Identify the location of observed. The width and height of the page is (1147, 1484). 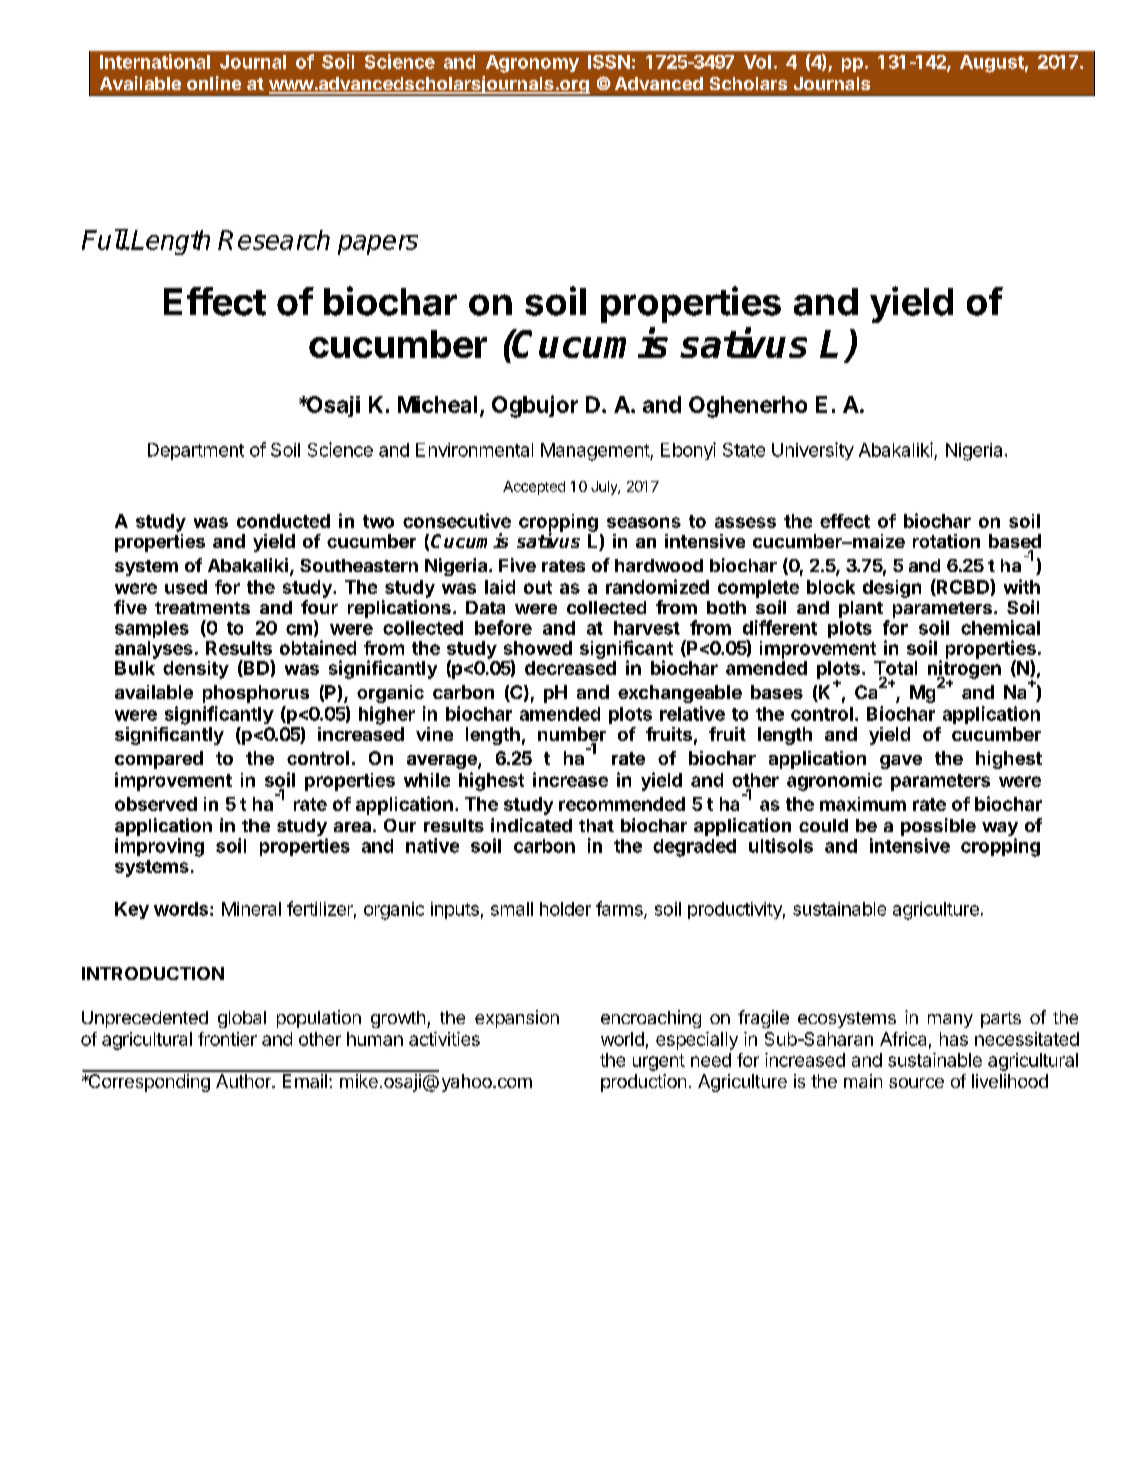
(156, 804).
